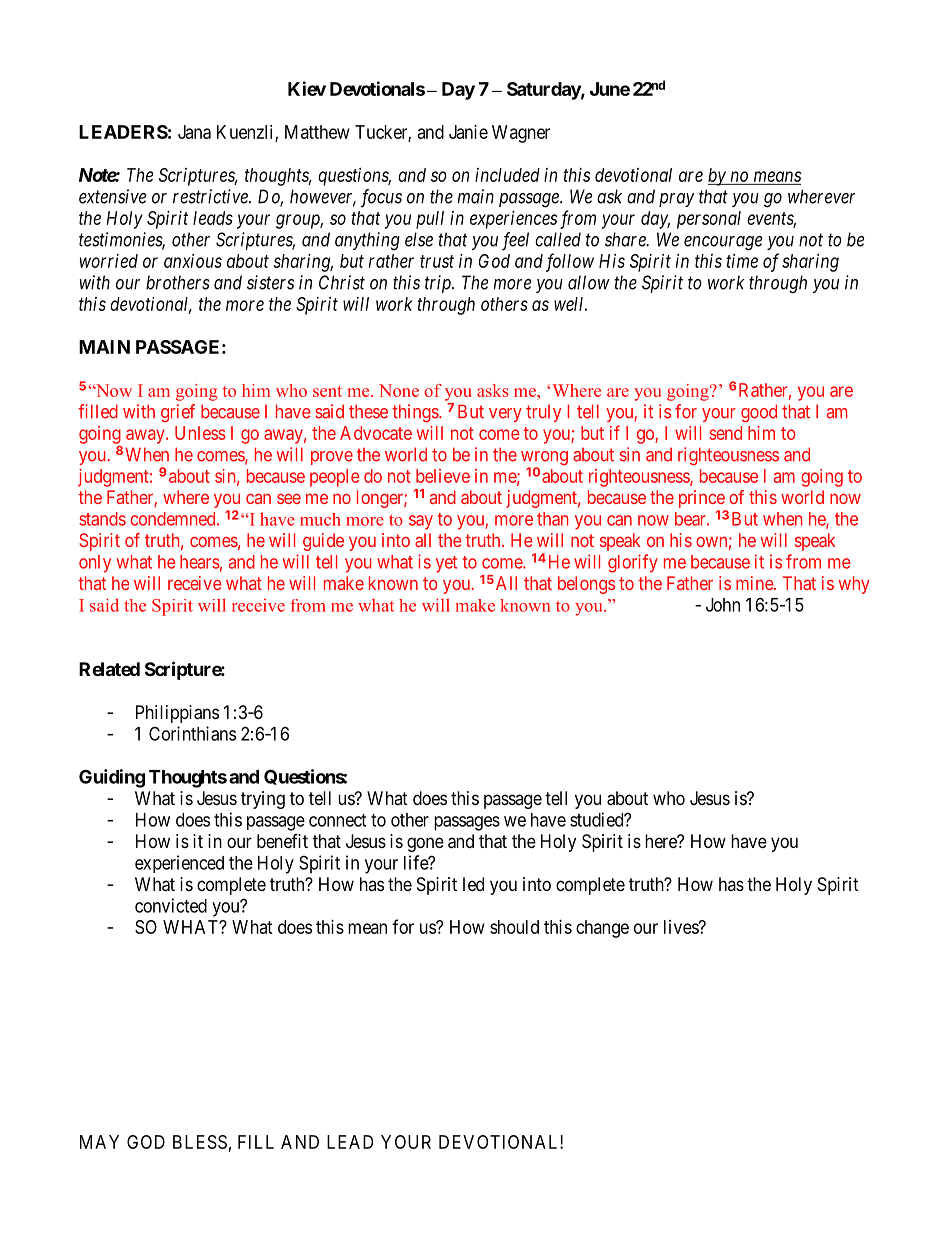 The height and width of the screenshot is (1233, 952). I want to click on yet, so click(446, 564).
